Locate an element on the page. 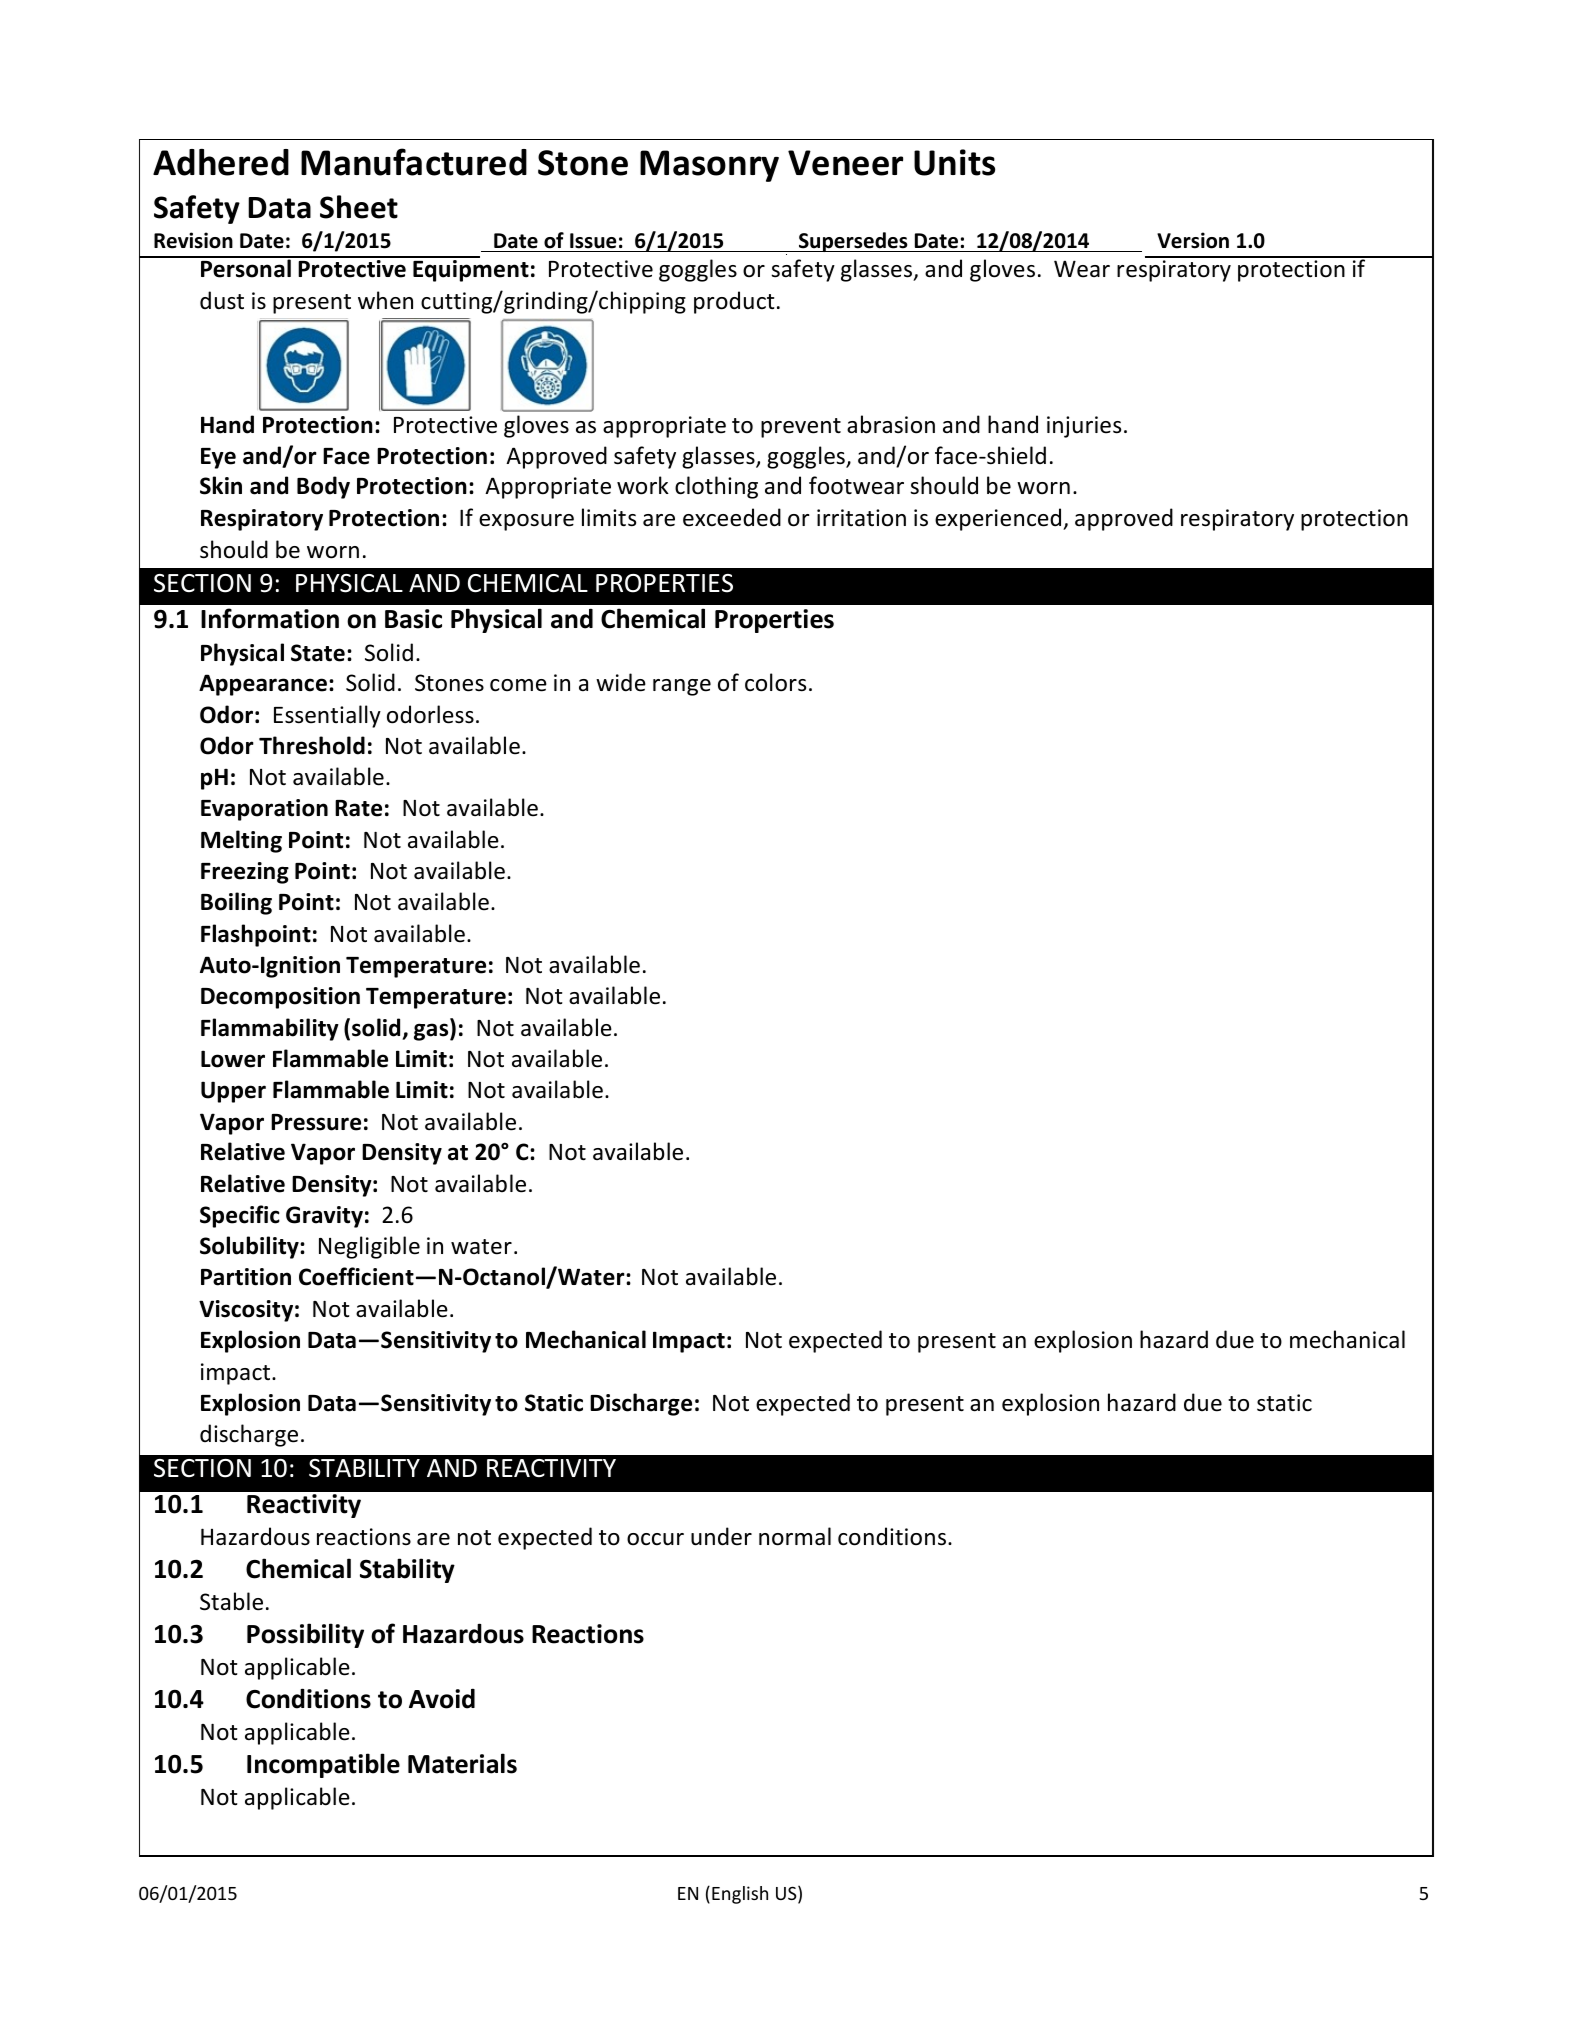 This image has height=2034, width=1572. Partition is located at coordinates (246, 1277).
